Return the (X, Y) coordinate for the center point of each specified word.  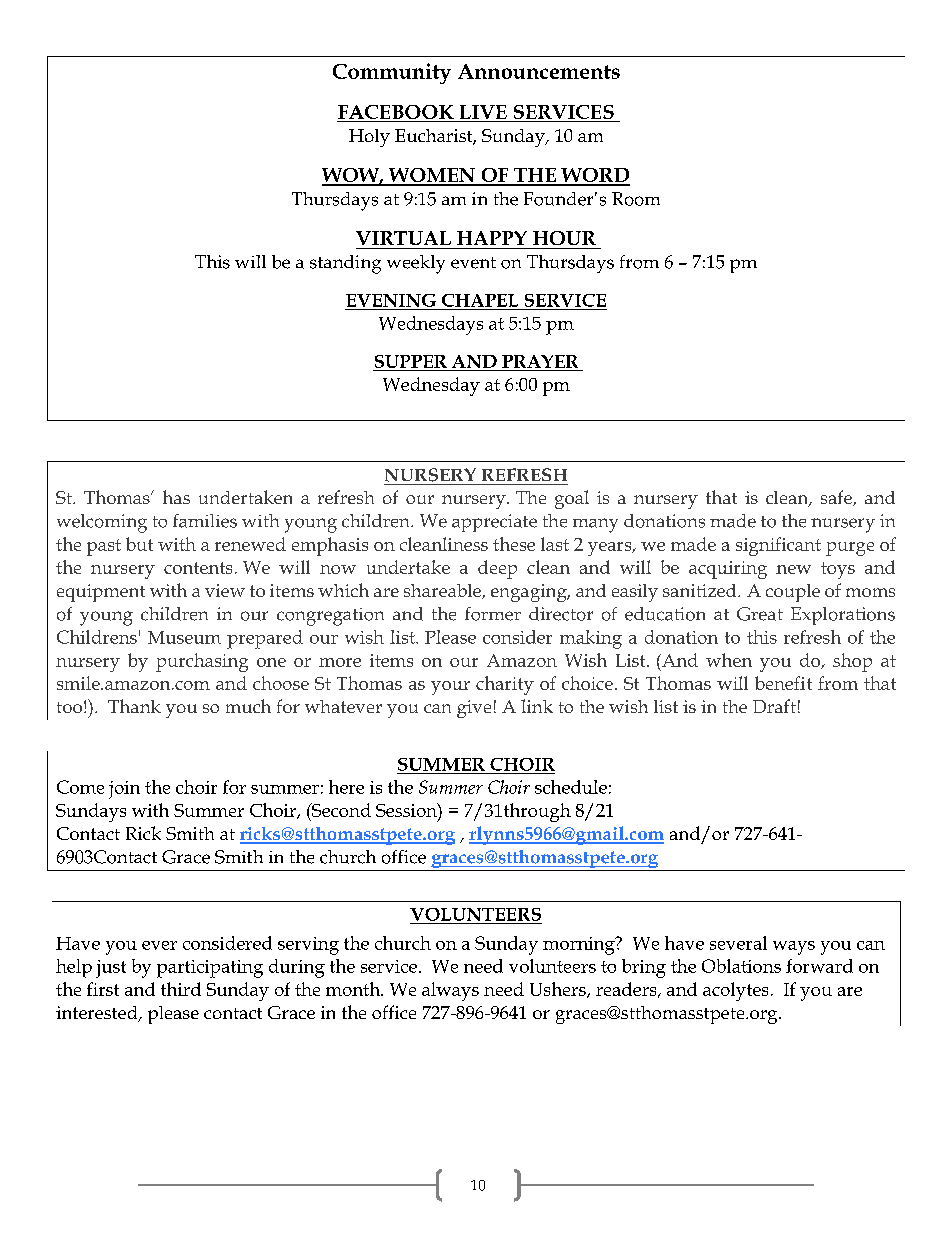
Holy (369, 138)
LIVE (483, 112)
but (139, 544)
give (474, 709)
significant (778, 546)
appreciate (494, 523)
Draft (774, 706)
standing (345, 264)
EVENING (391, 300)
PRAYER (540, 361)
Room (636, 199)
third (181, 989)
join (124, 790)
